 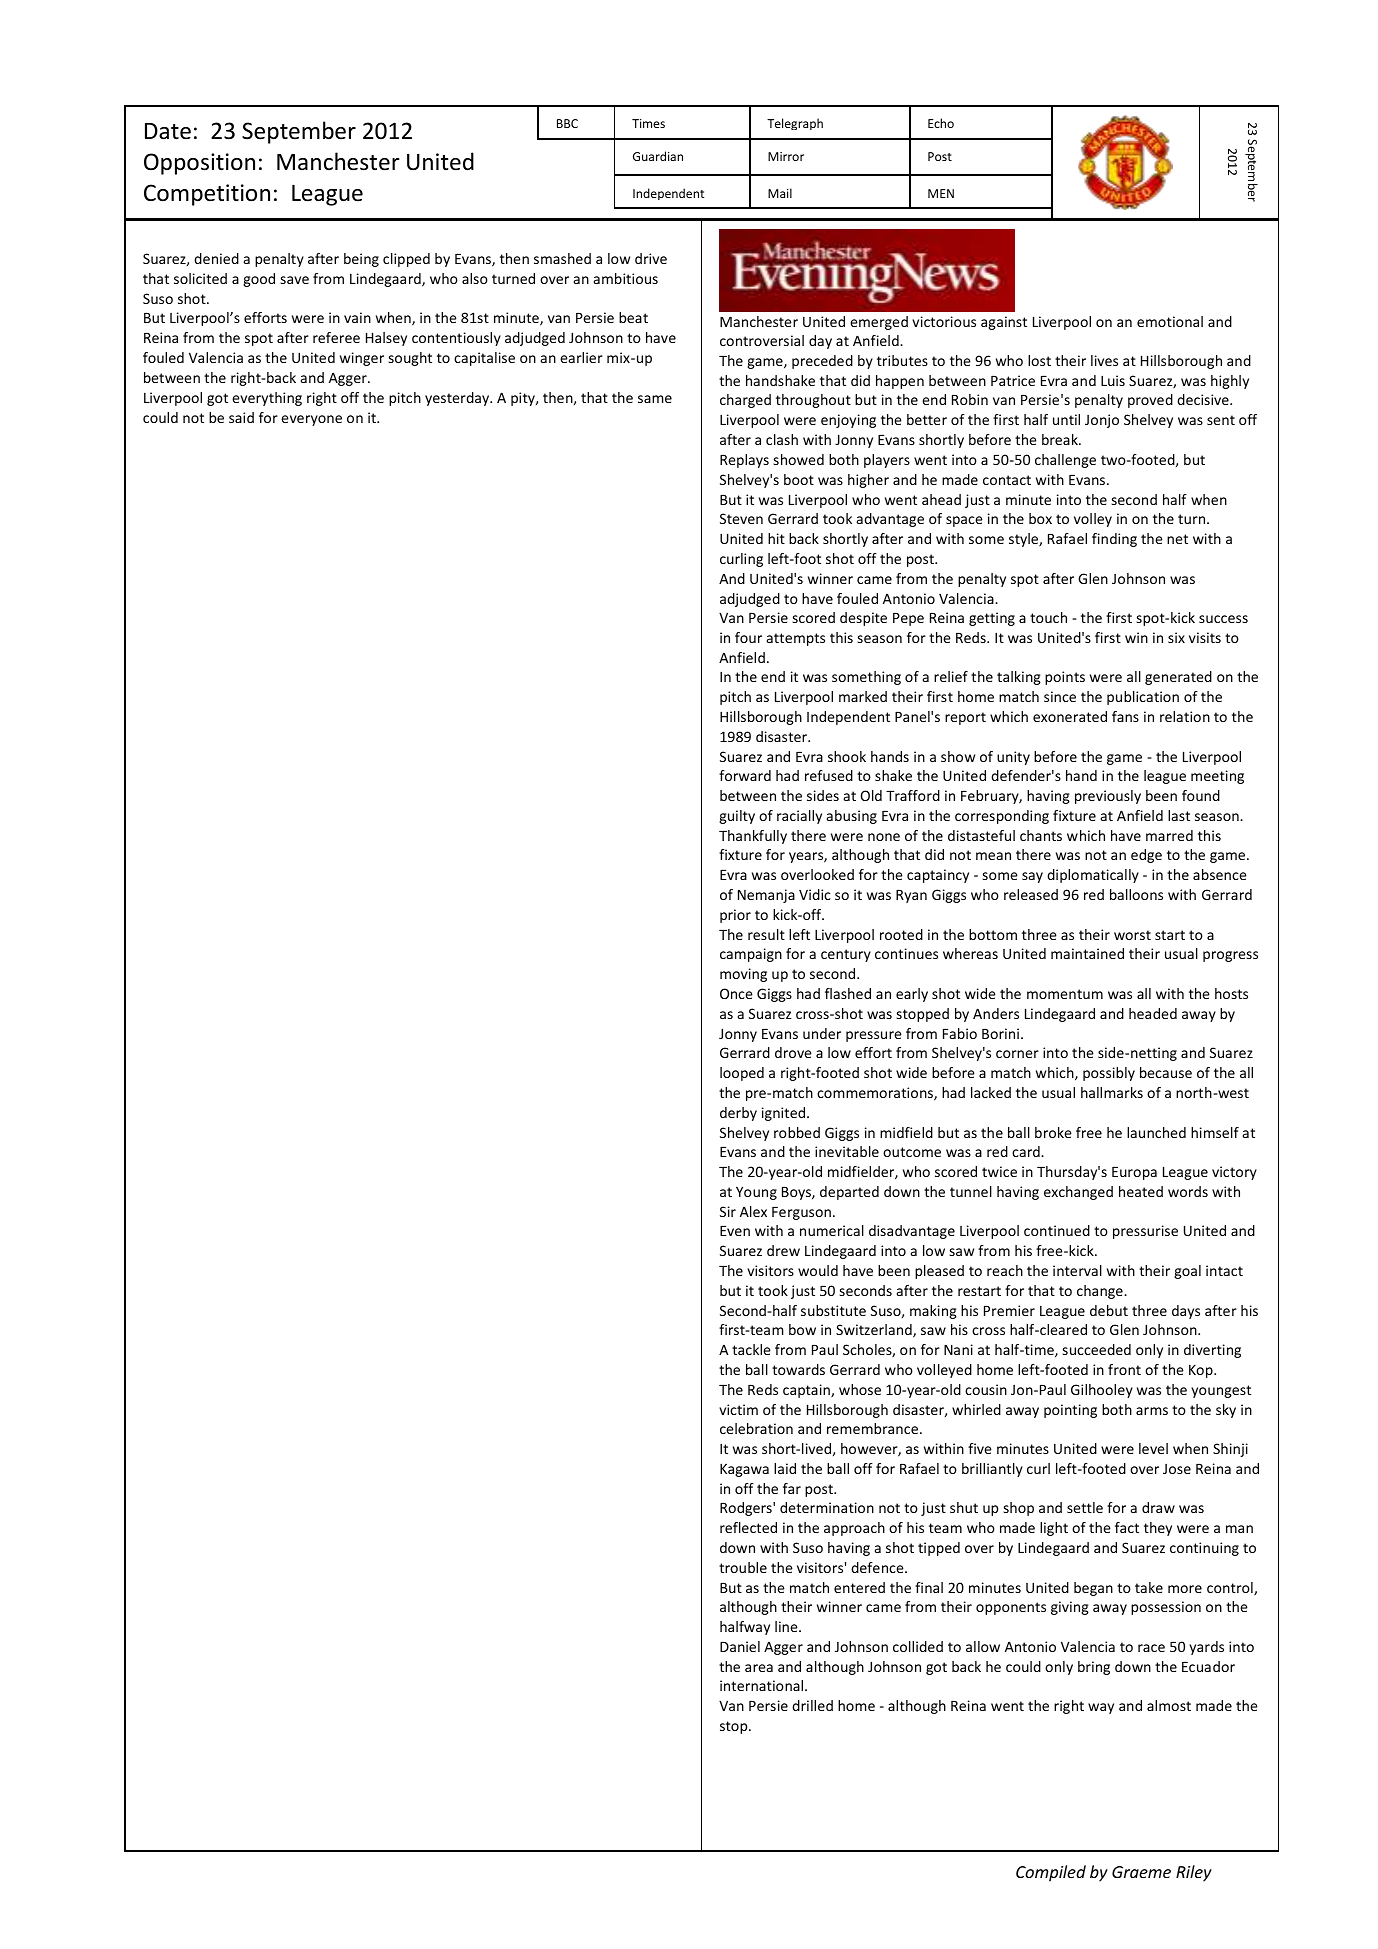 What do you see at coordinates (743, 975) in the screenshot?
I see `moving` at bounding box center [743, 975].
